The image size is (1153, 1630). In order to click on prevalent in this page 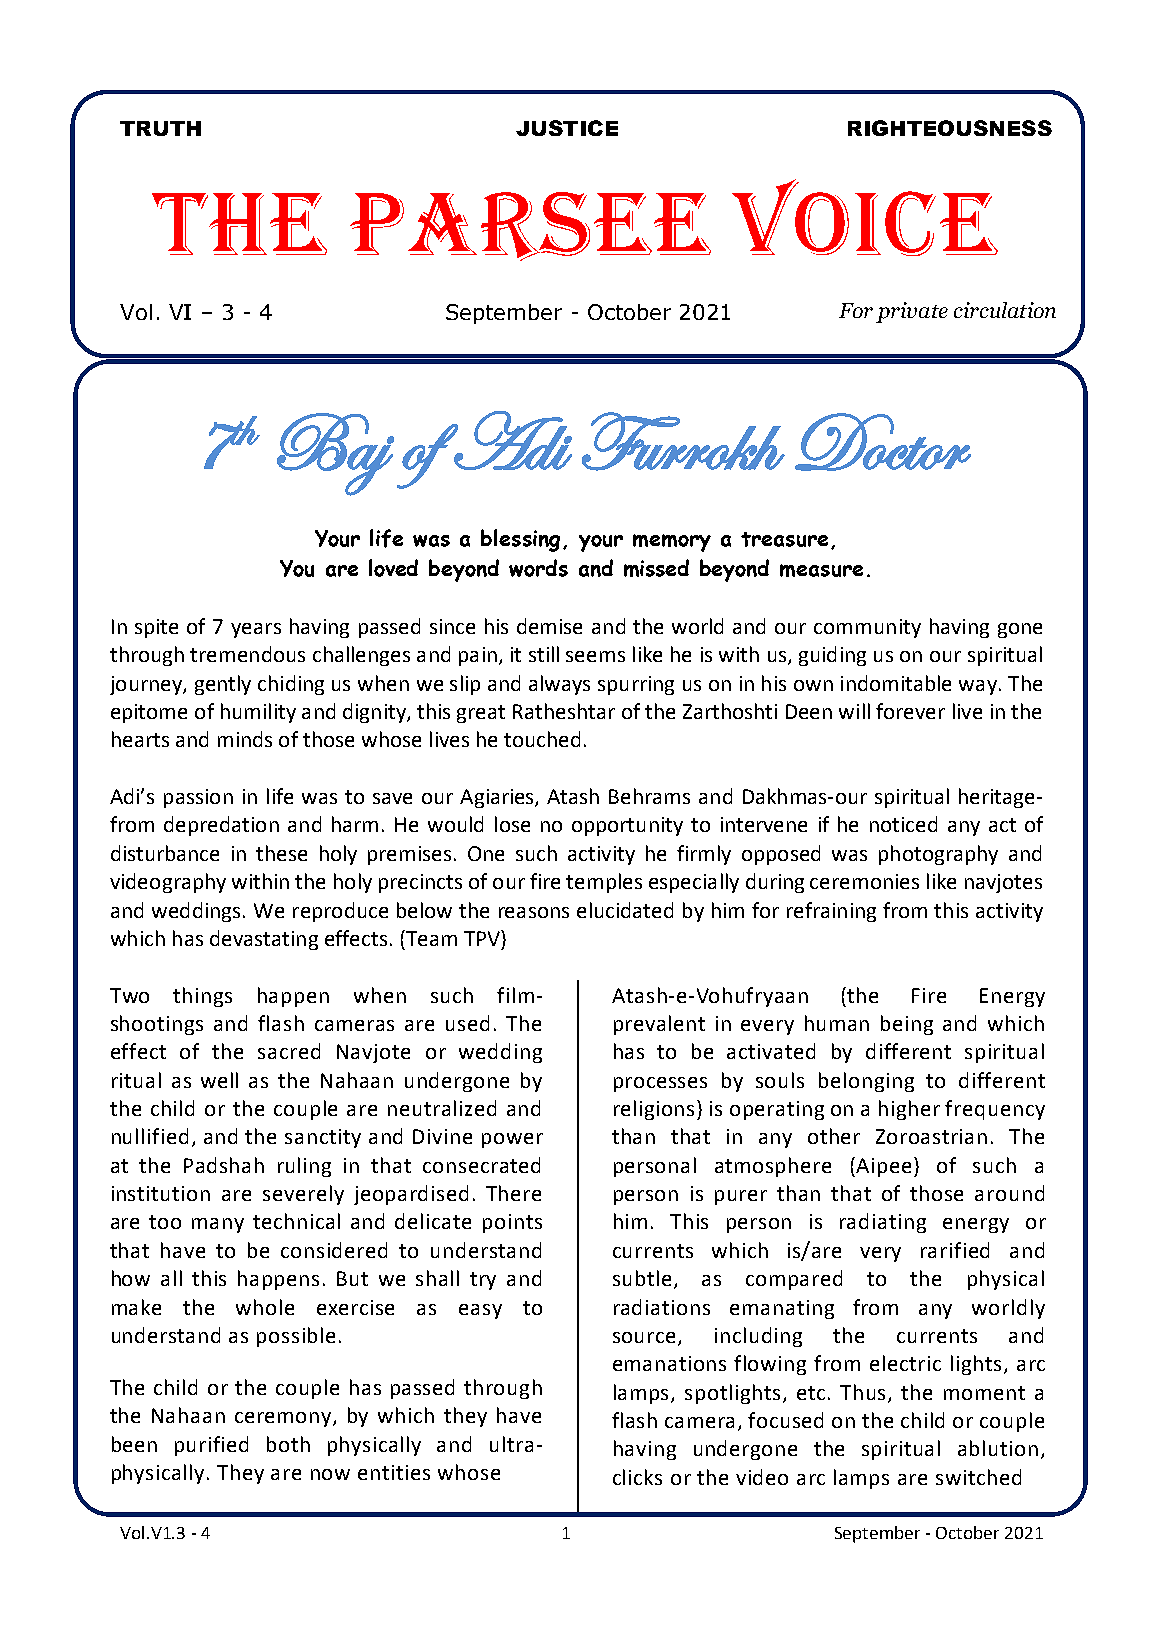, I will do `click(659, 1025)`.
